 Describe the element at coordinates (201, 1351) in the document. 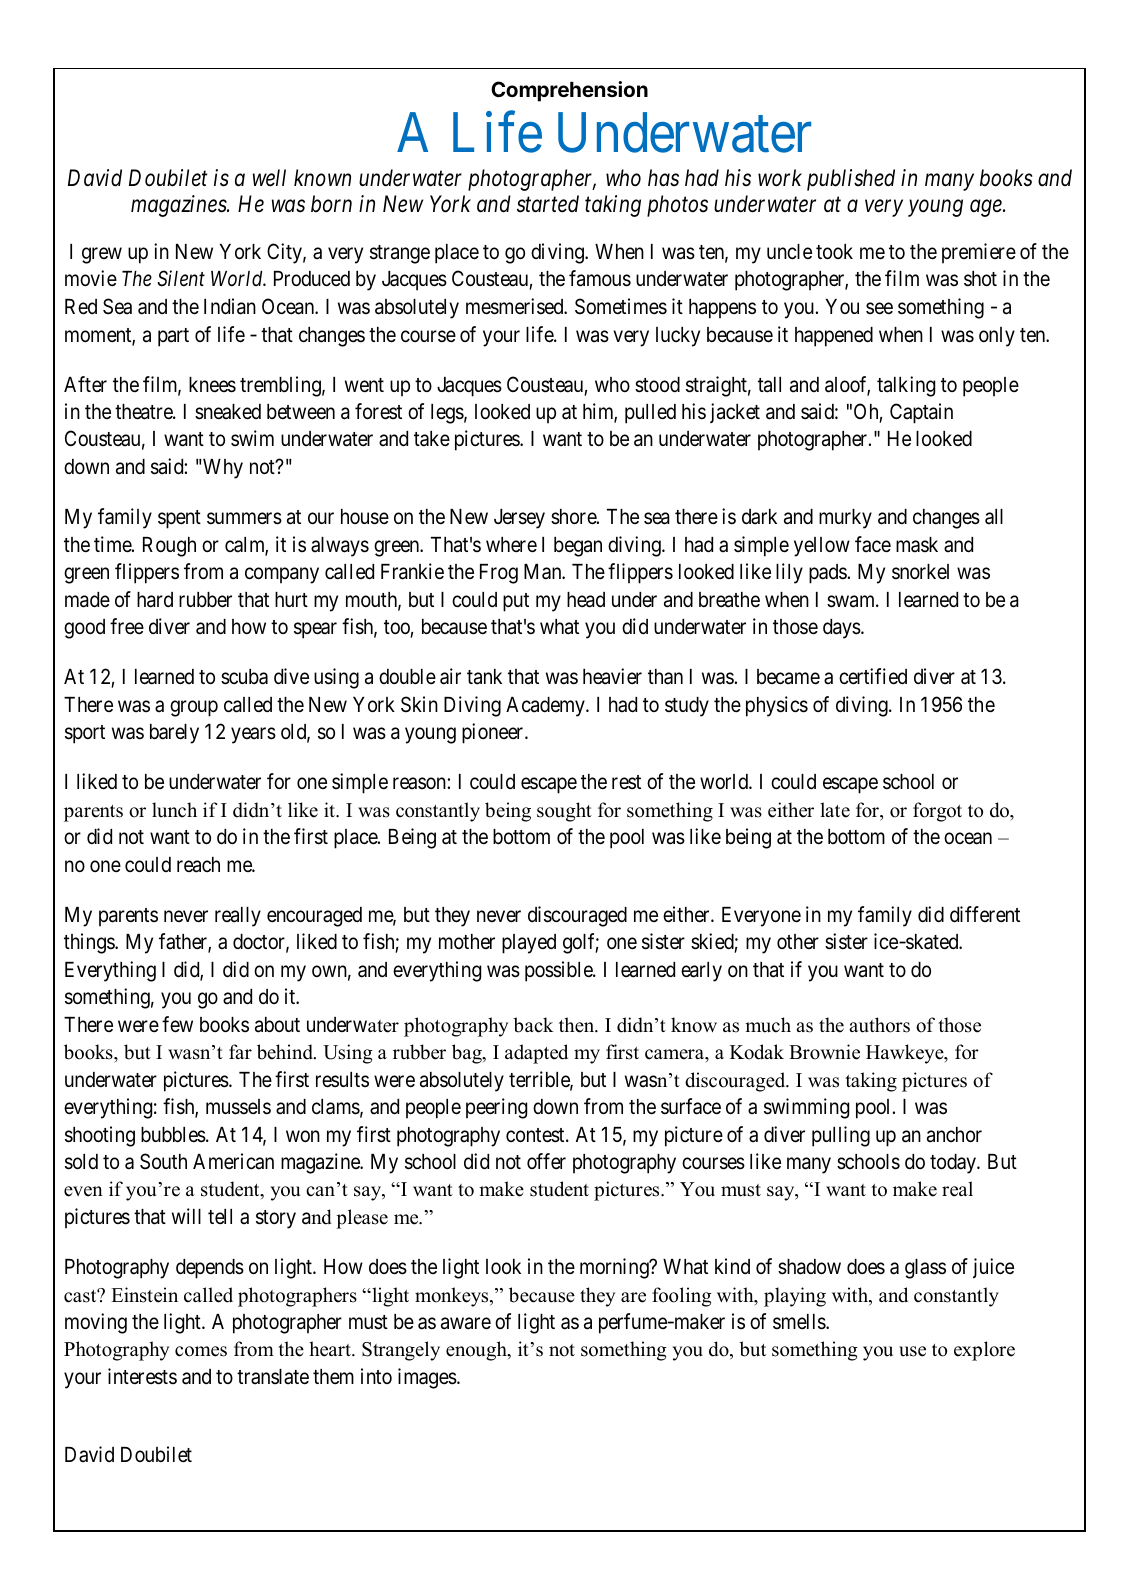

I see `comes` at that location.
